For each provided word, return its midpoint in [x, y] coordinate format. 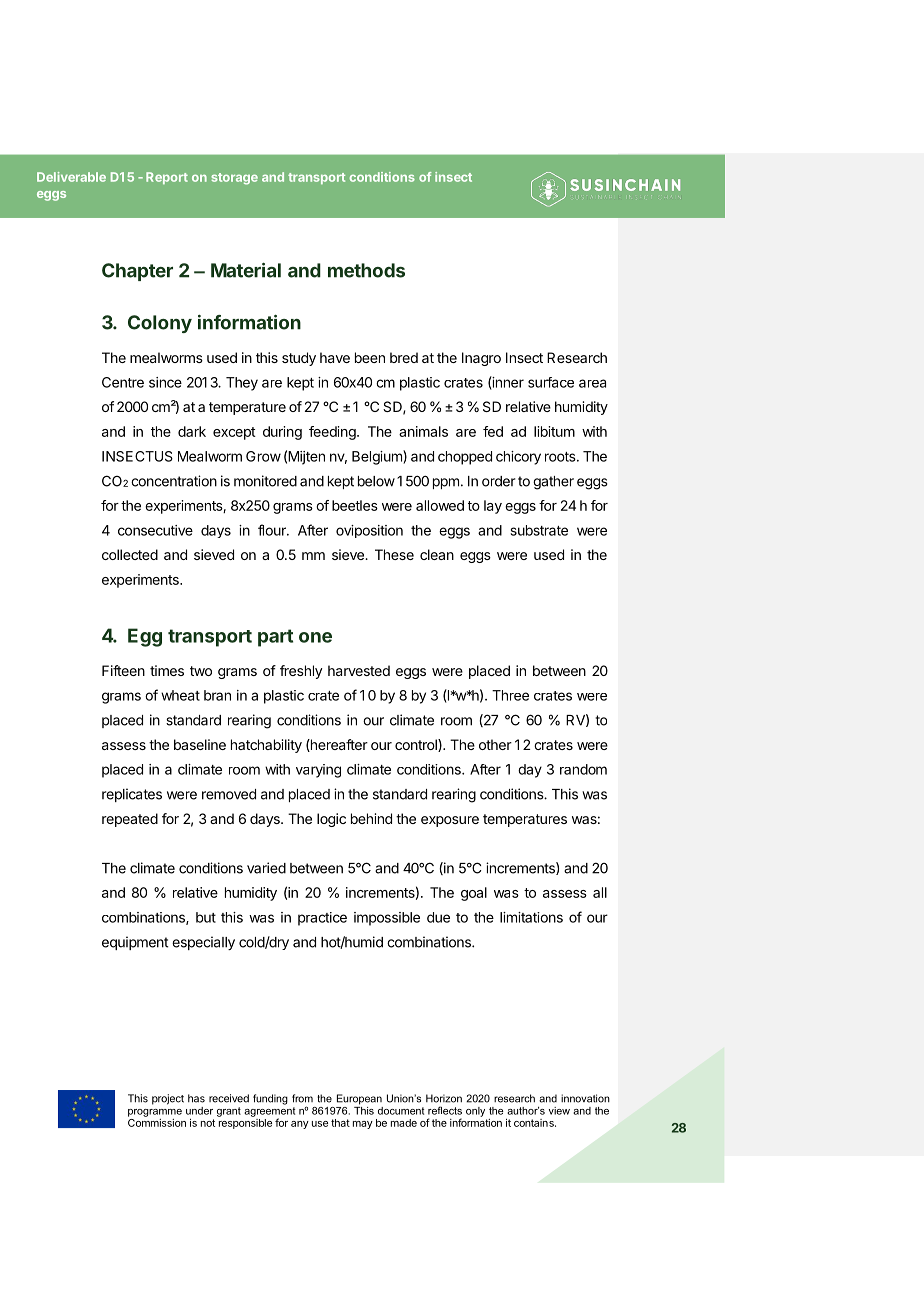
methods [366, 270]
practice [322, 919]
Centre [123, 382]
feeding [333, 433]
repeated [130, 820]
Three [510, 695]
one [315, 637]
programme [155, 1113]
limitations [531, 917]
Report [167, 178]
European [359, 1099]
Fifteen [123, 670]
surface [551, 382]
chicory [518, 458]
